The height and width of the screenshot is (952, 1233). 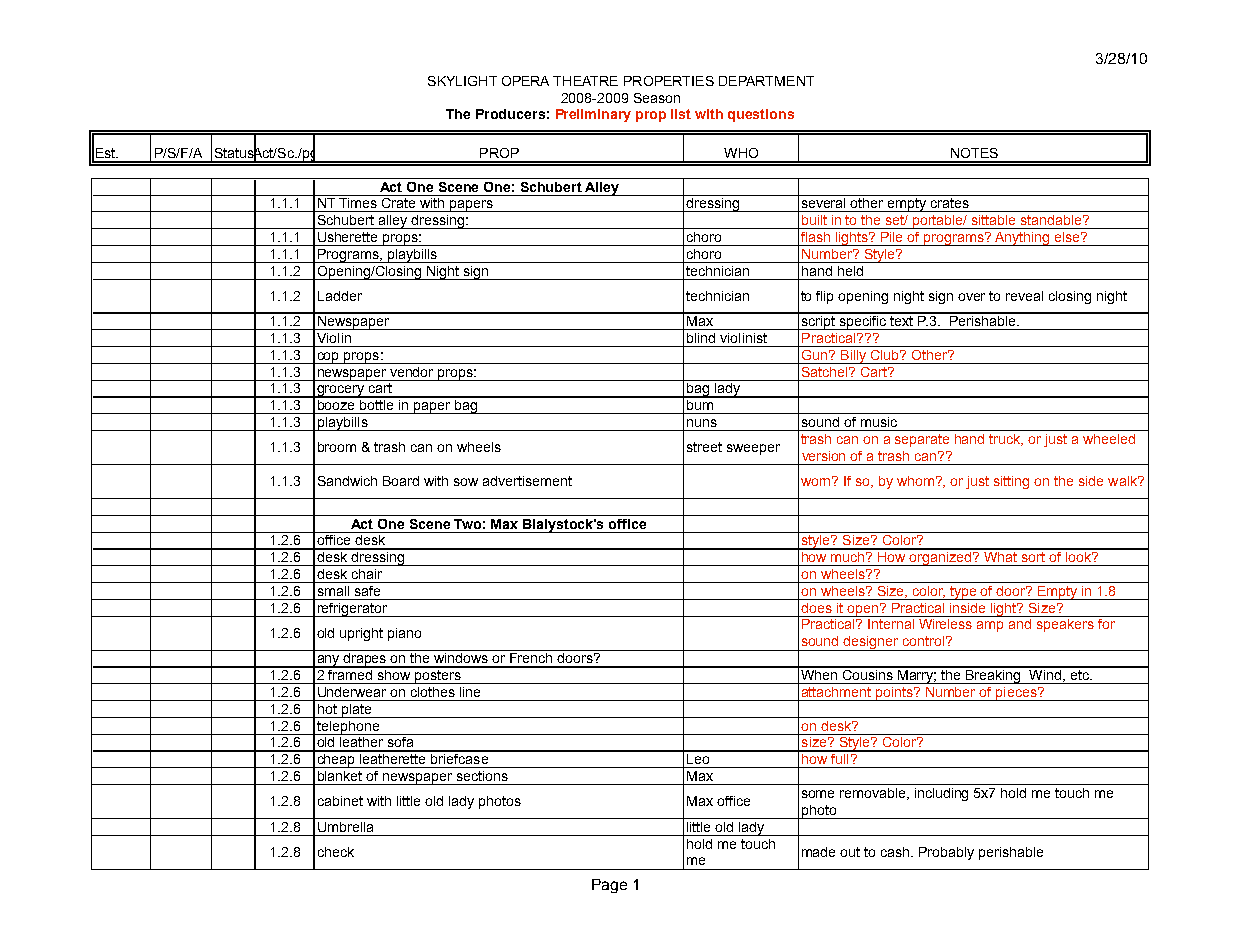 What do you see at coordinates (818, 852) in the screenshot?
I see `made` at bounding box center [818, 852].
